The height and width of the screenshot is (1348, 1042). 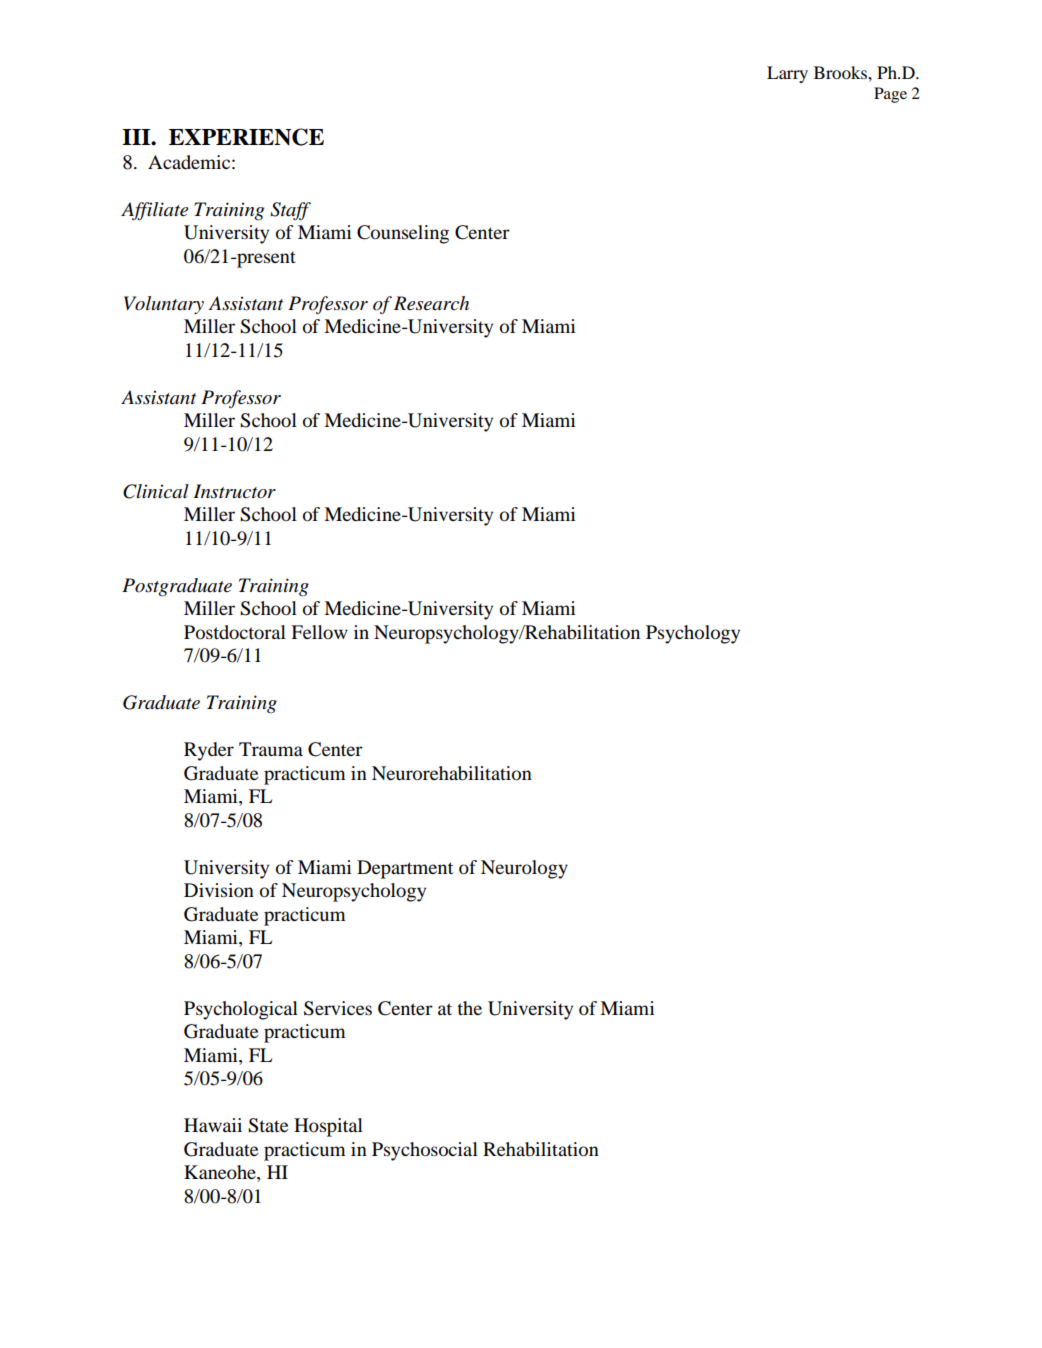 I want to click on State, so click(x=268, y=1125).
